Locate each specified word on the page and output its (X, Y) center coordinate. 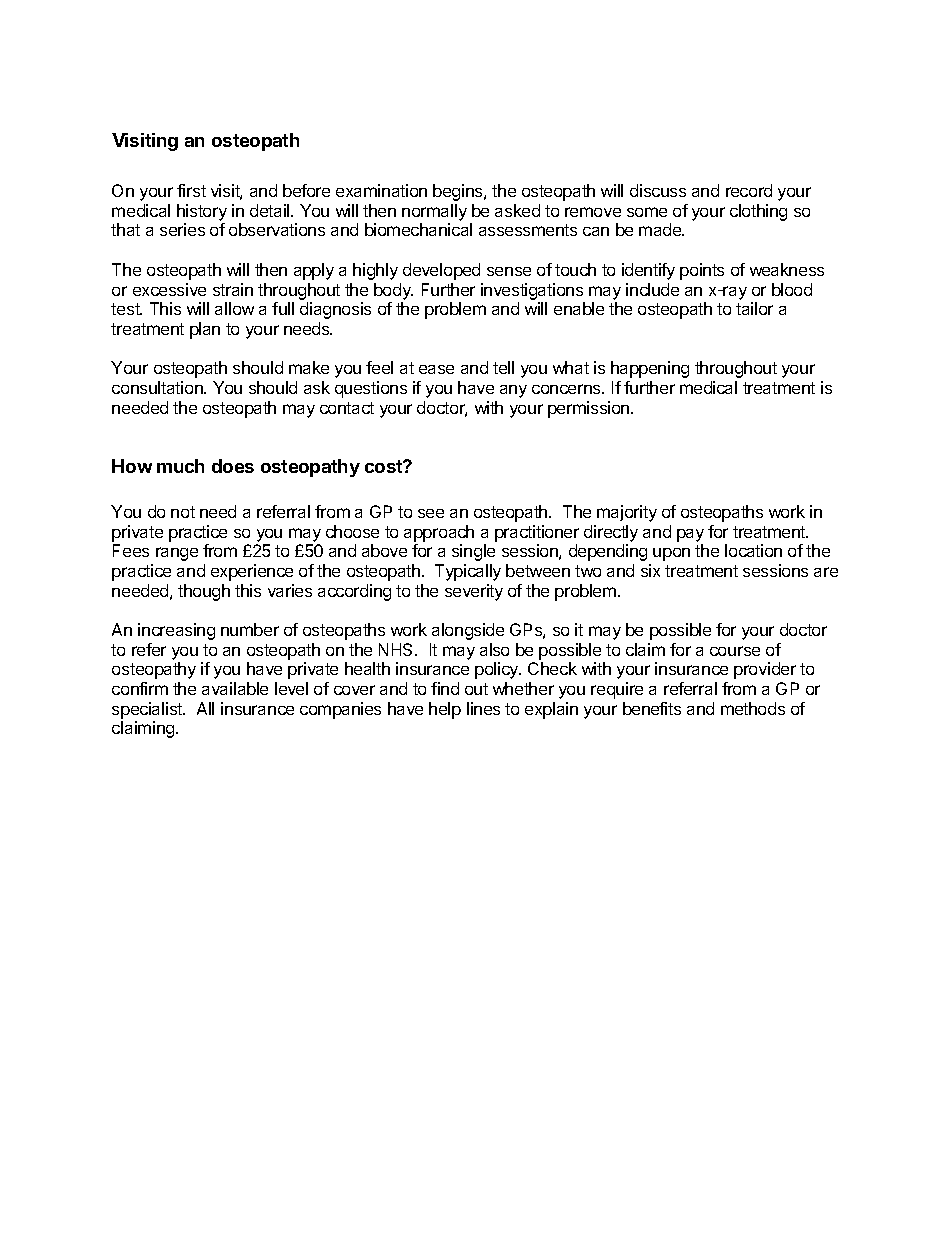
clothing (758, 212)
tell (503, 367)
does (233, 466)
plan (205, 330)
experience (252, 572)
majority (627, 513)
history (202, 214)
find (445, 688)
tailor (754, 308)
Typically (468, 572)
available (235, 688)
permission (590, 409)
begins (459, 192)
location (753, 550)
